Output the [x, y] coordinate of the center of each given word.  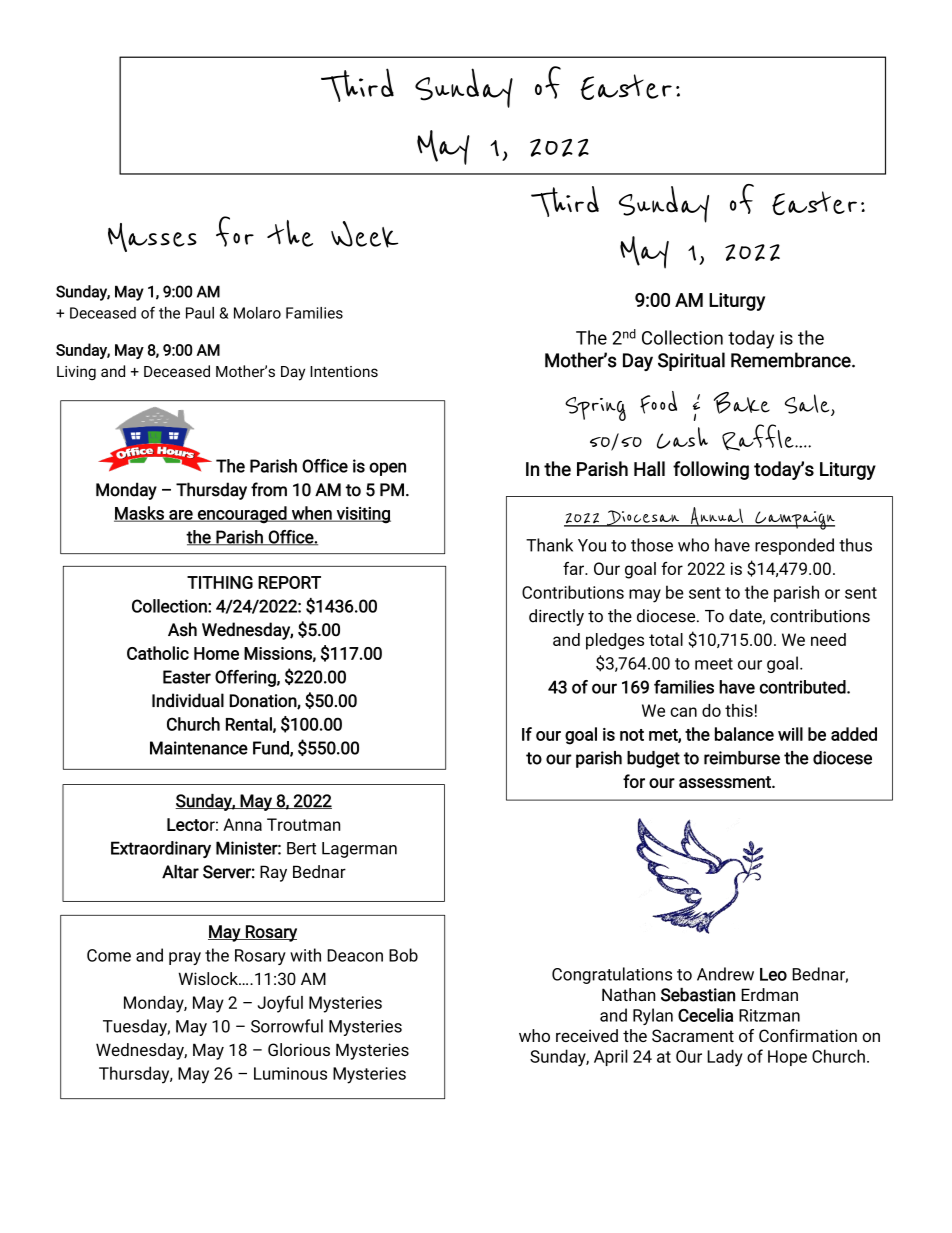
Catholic [158, 653]
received [587, 1035]
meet [714, 664]
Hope [787, 1058]
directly [556, 617]
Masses [152, 237]
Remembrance [792, 360]
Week [364, 234]
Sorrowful [287, 1026]
